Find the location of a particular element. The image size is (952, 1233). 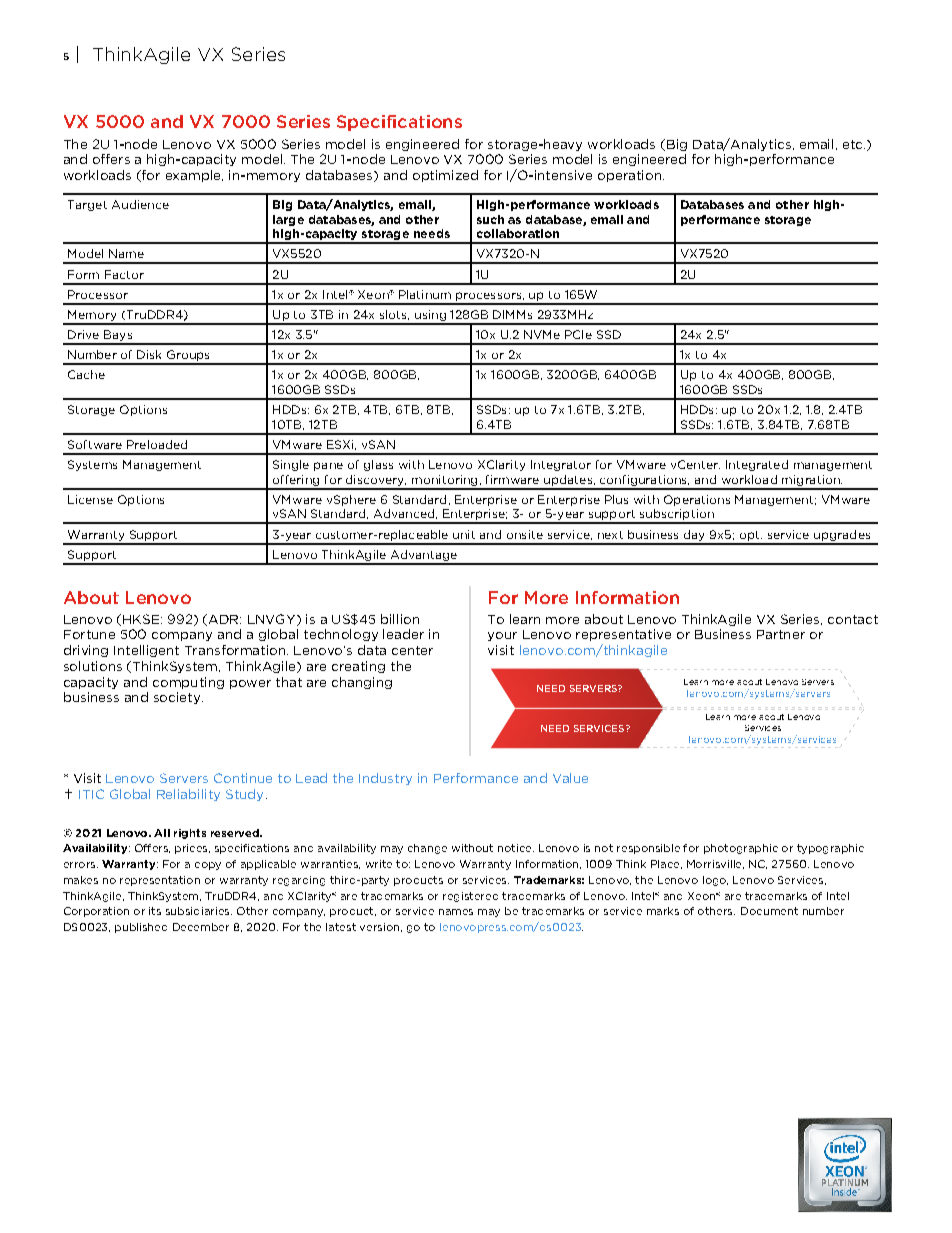

computing is located at coordinates (188, 683).
